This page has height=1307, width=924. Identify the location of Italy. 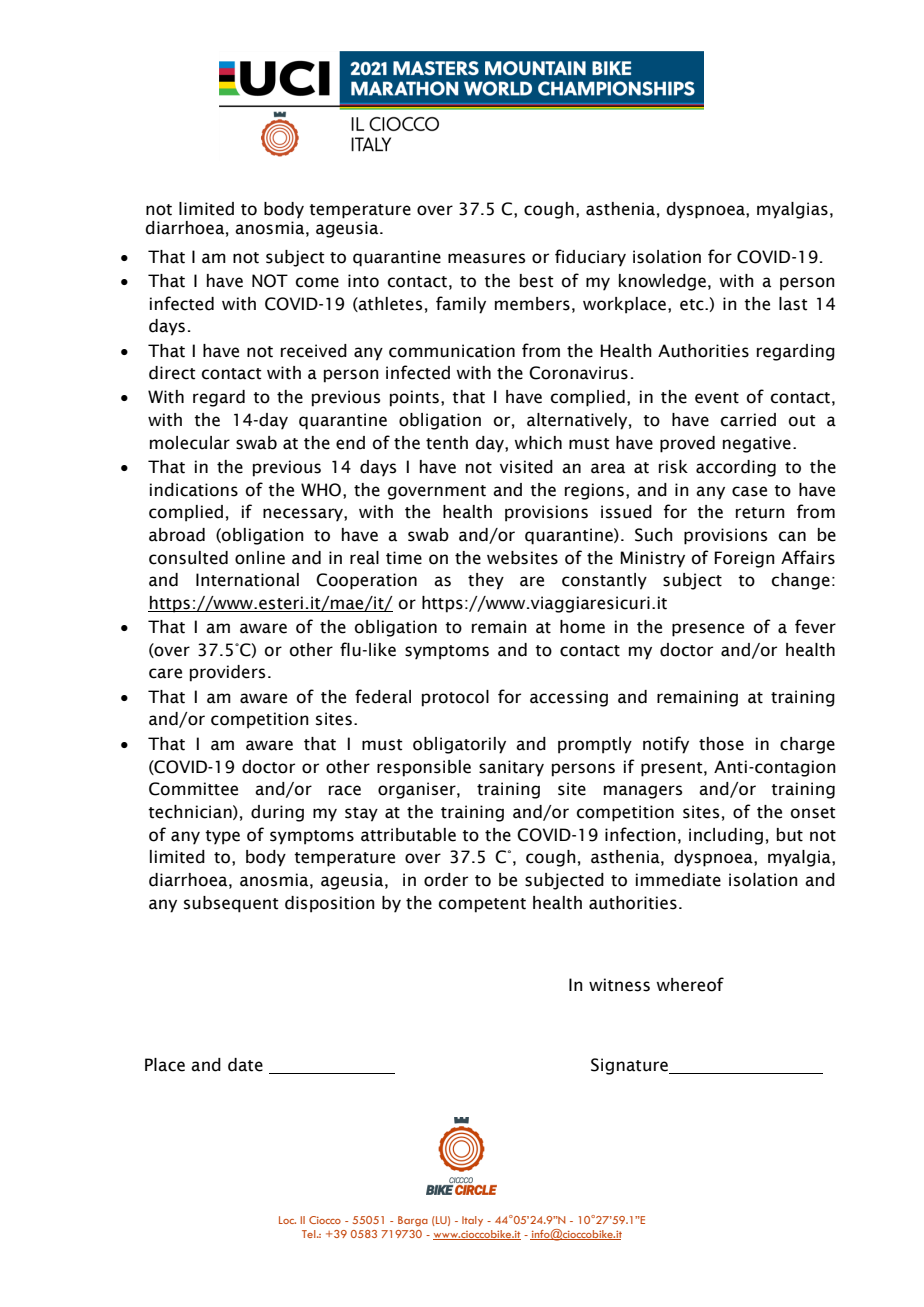
(472, 1221).
